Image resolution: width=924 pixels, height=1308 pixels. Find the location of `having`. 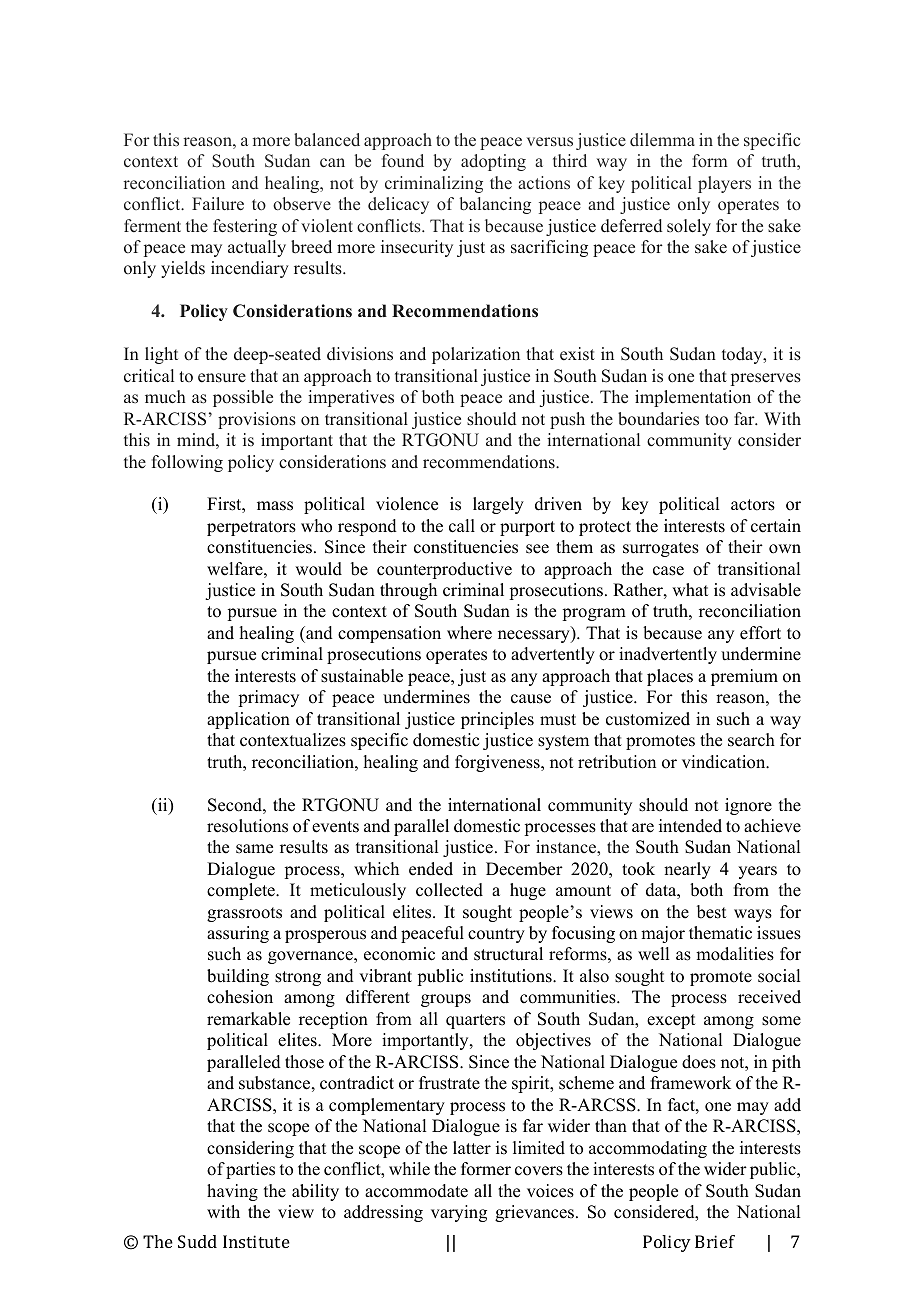

having is located at coordinates (232, 1192).
